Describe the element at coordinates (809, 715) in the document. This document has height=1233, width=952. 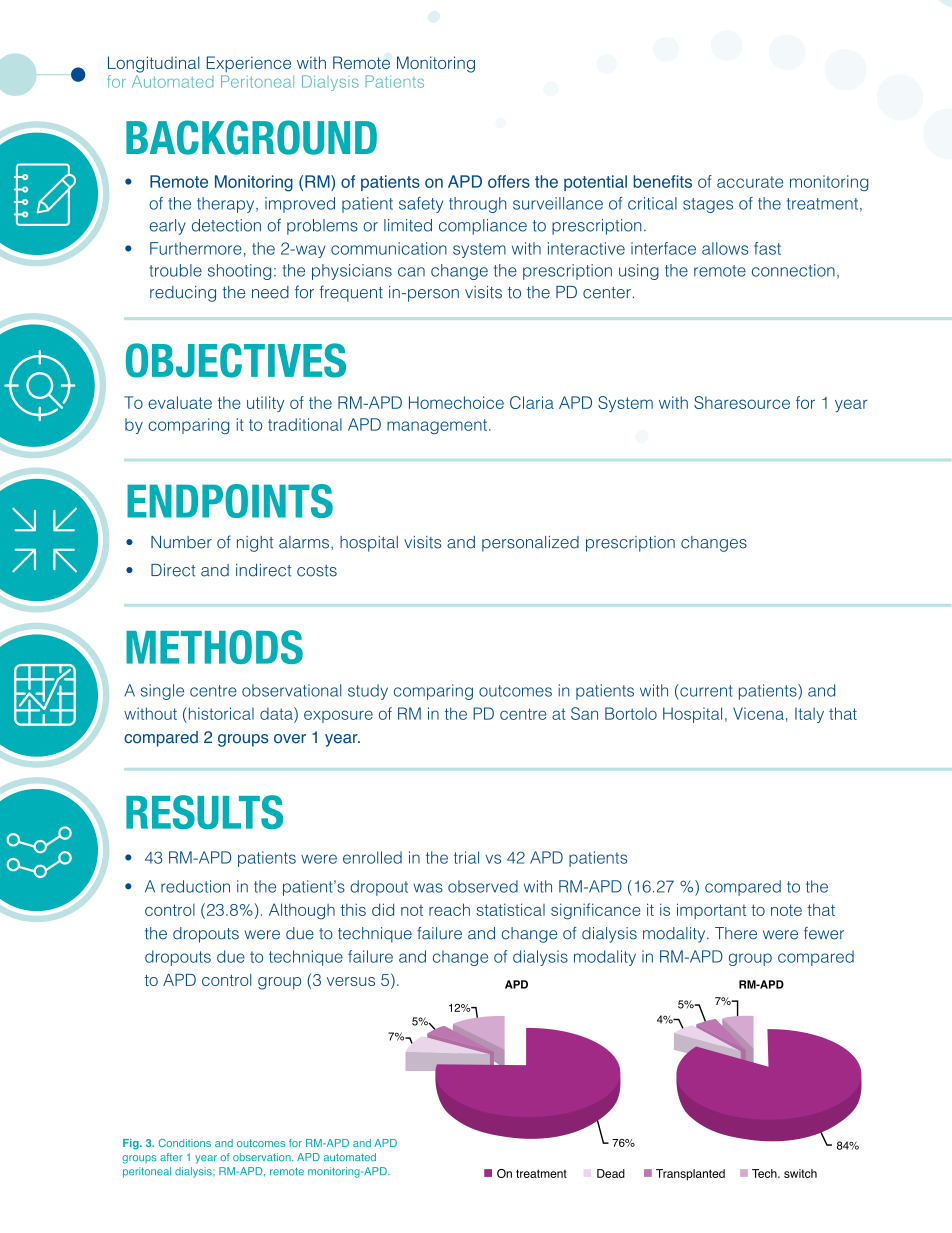
I see `Italy` at that location.
